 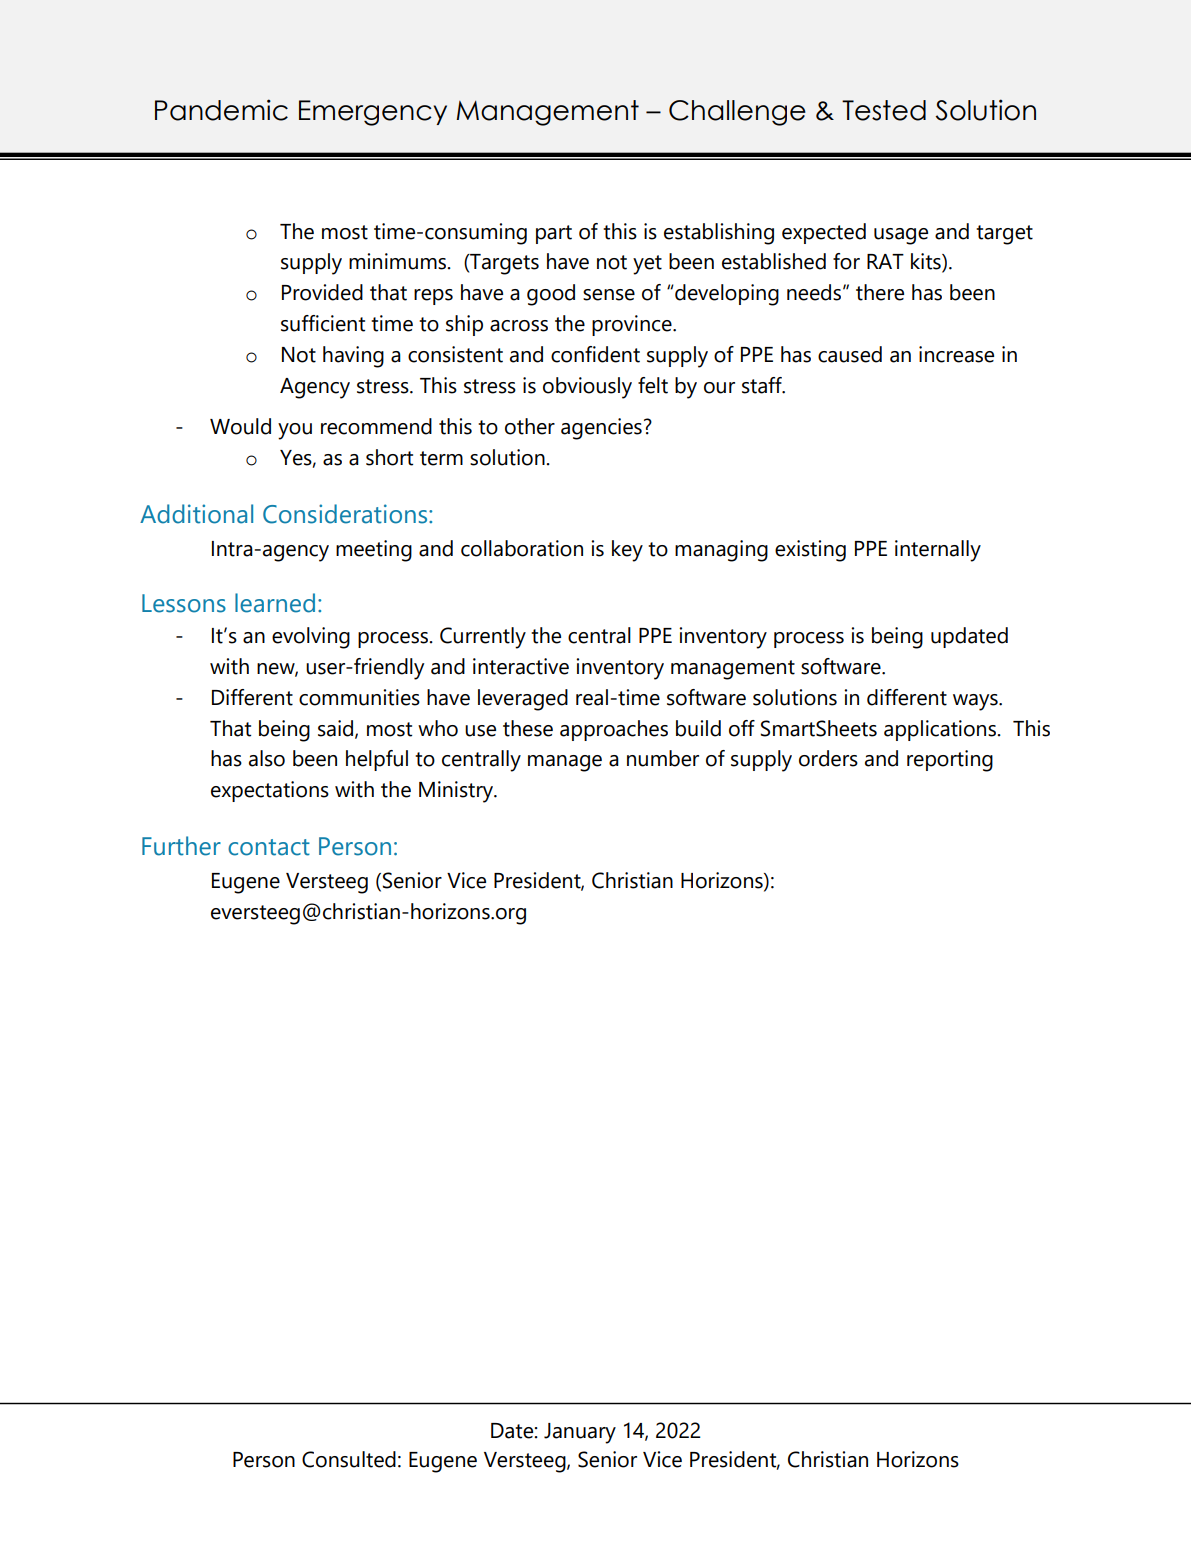 I want to click on Pandemic, so click(x=221, y=110).
